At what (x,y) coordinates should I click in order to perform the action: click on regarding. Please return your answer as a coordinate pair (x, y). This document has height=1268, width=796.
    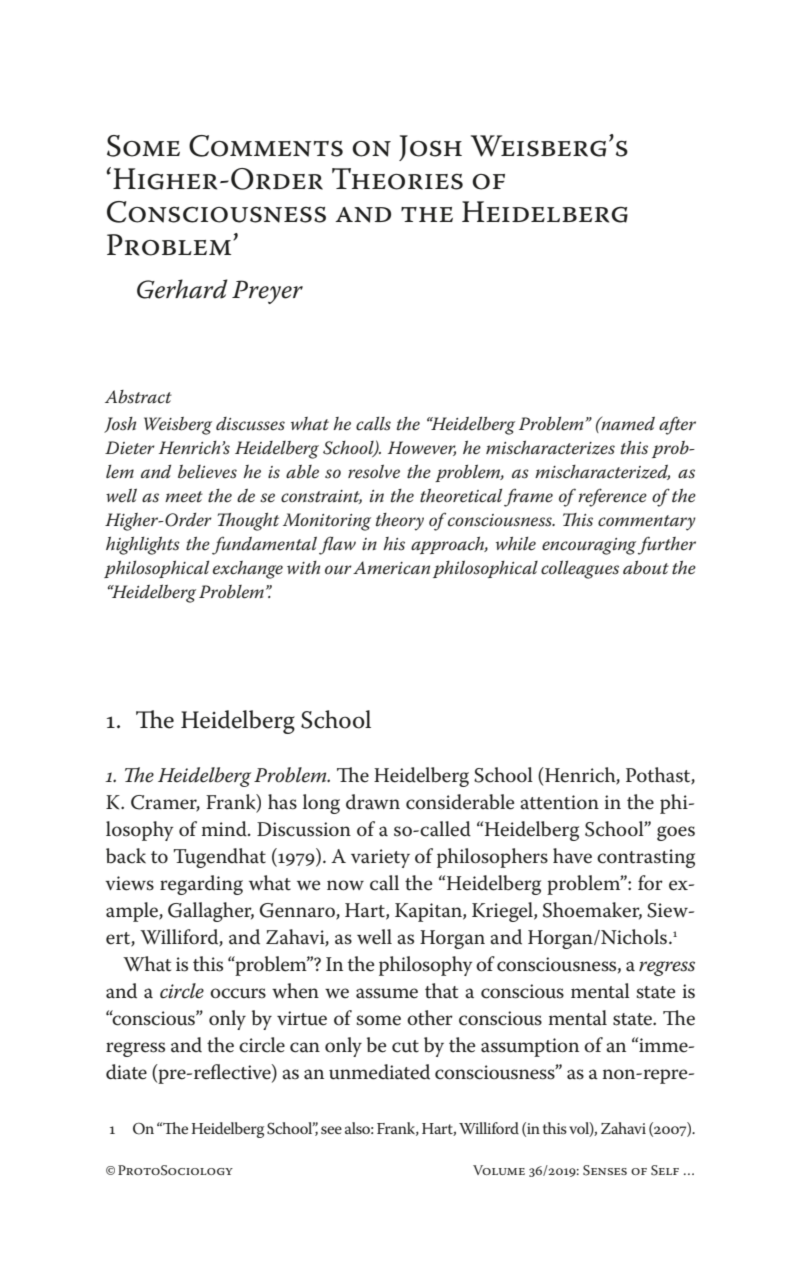
    Looking at the image, I should click on (201, 885).
